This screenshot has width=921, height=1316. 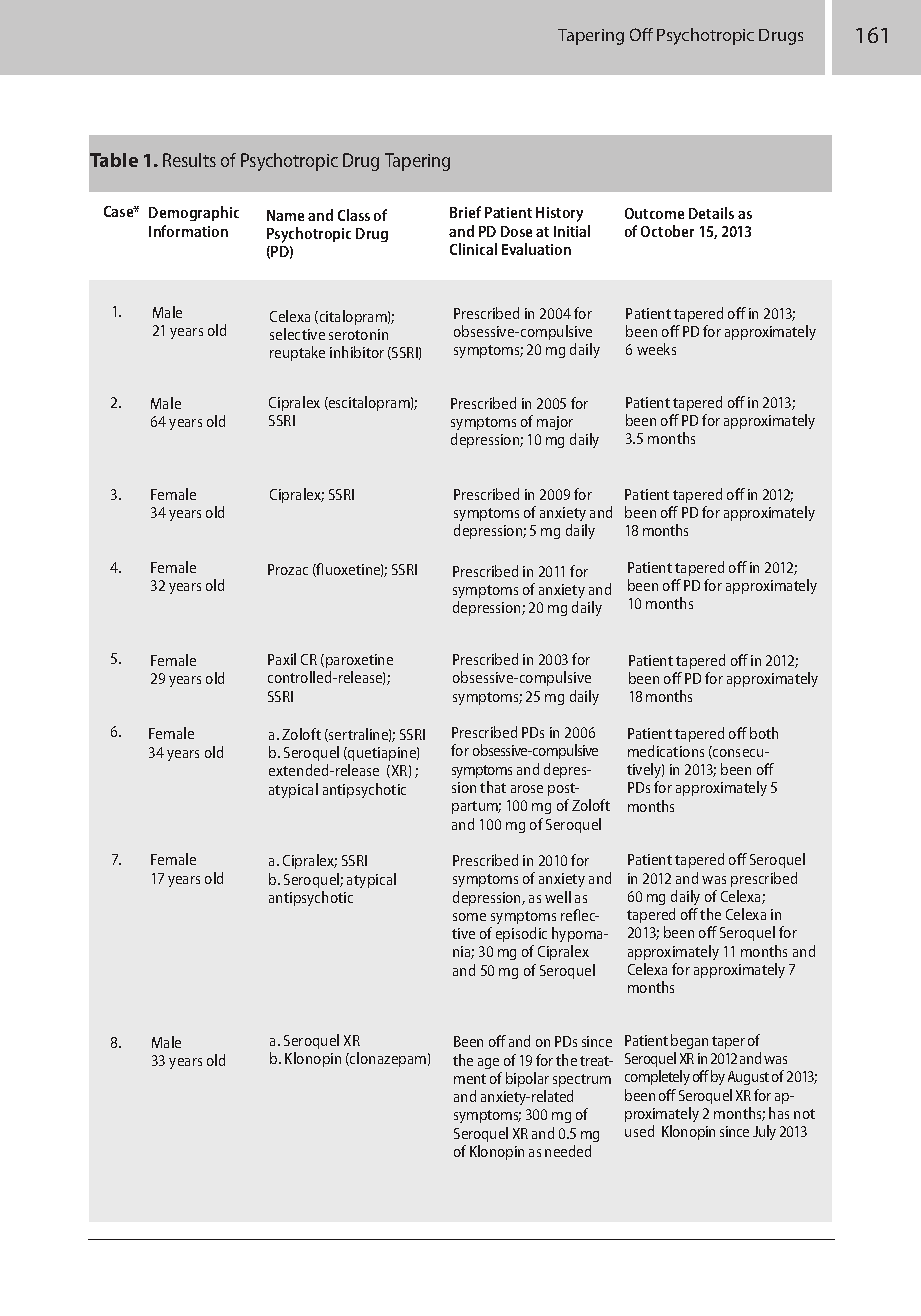 What do you see at coordinates (666, 751) in the screenshot?
I see `medications` at bounding box center [666, 751].
